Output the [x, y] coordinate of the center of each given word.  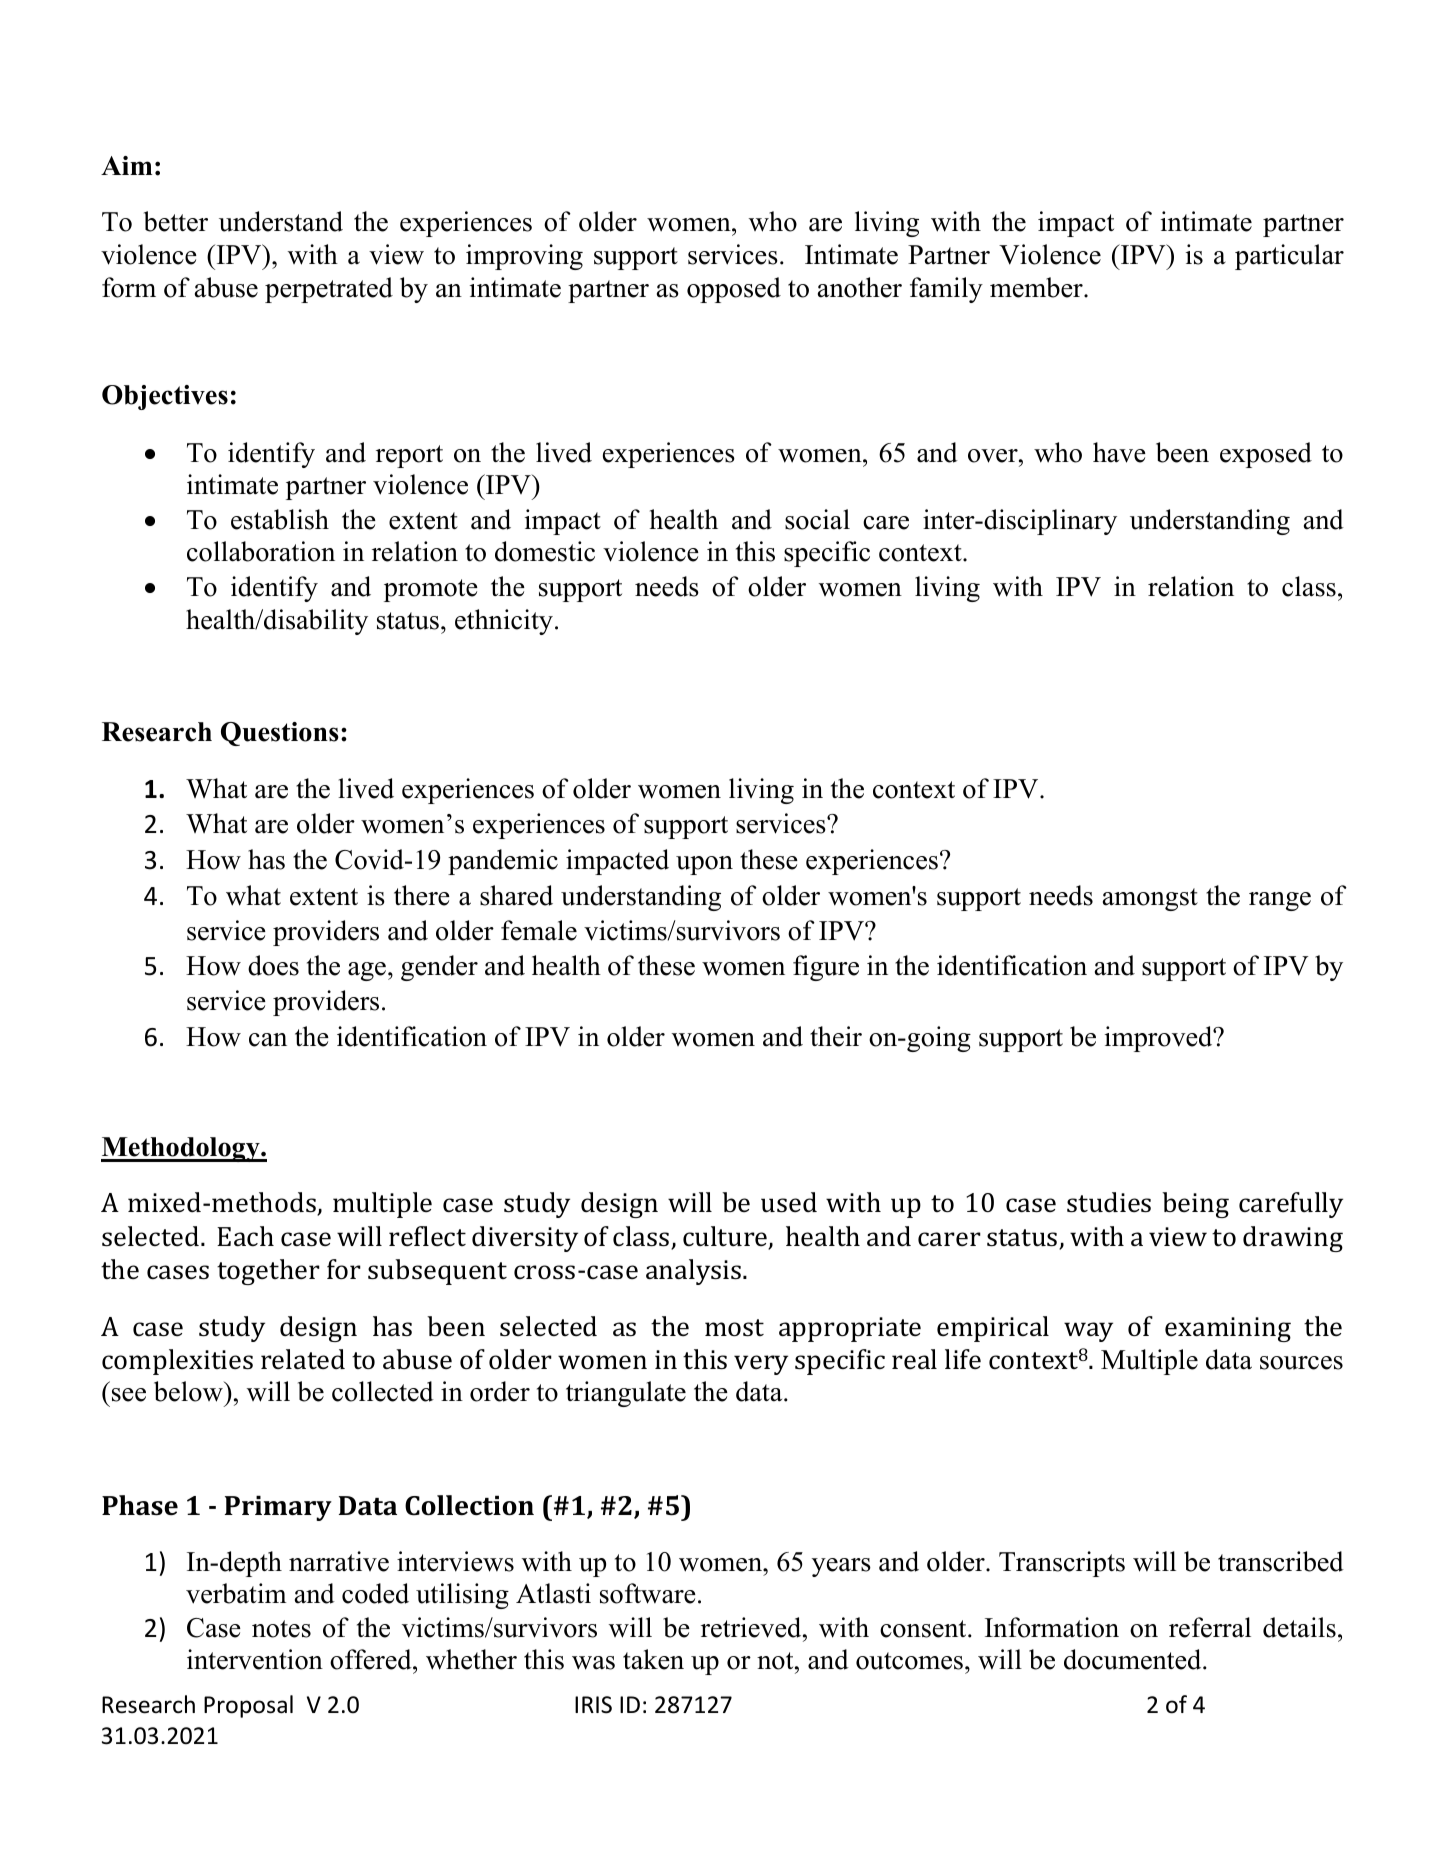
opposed [734, 290]
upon [704, 865]
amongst [1150, 899]
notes [281, 1629]
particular [1289, 257]
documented [1134, 1659]
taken [653, 1659]
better [176, 221]
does [273, 965]
